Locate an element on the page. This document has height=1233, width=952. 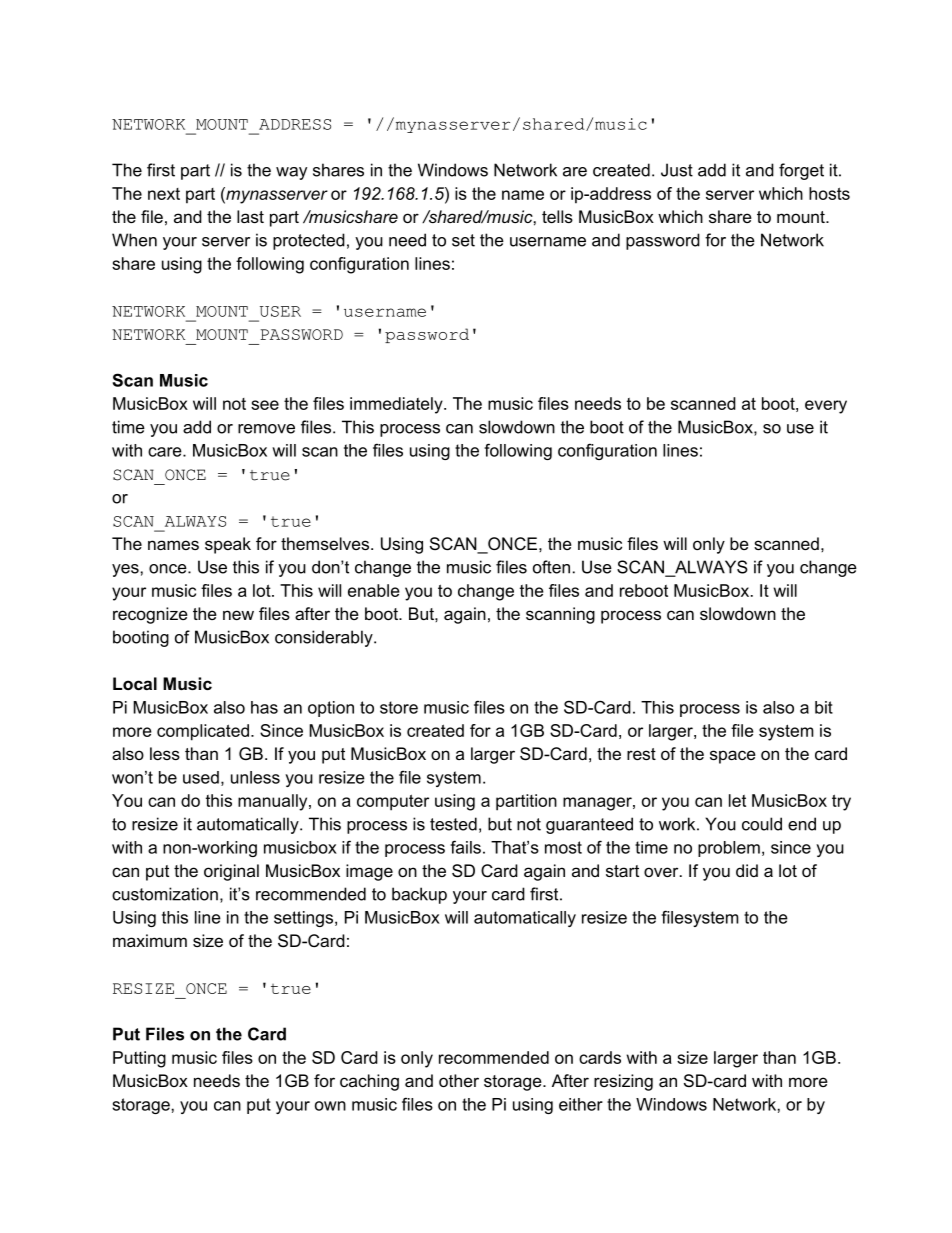
bit is located at coordinates (824, 707).
